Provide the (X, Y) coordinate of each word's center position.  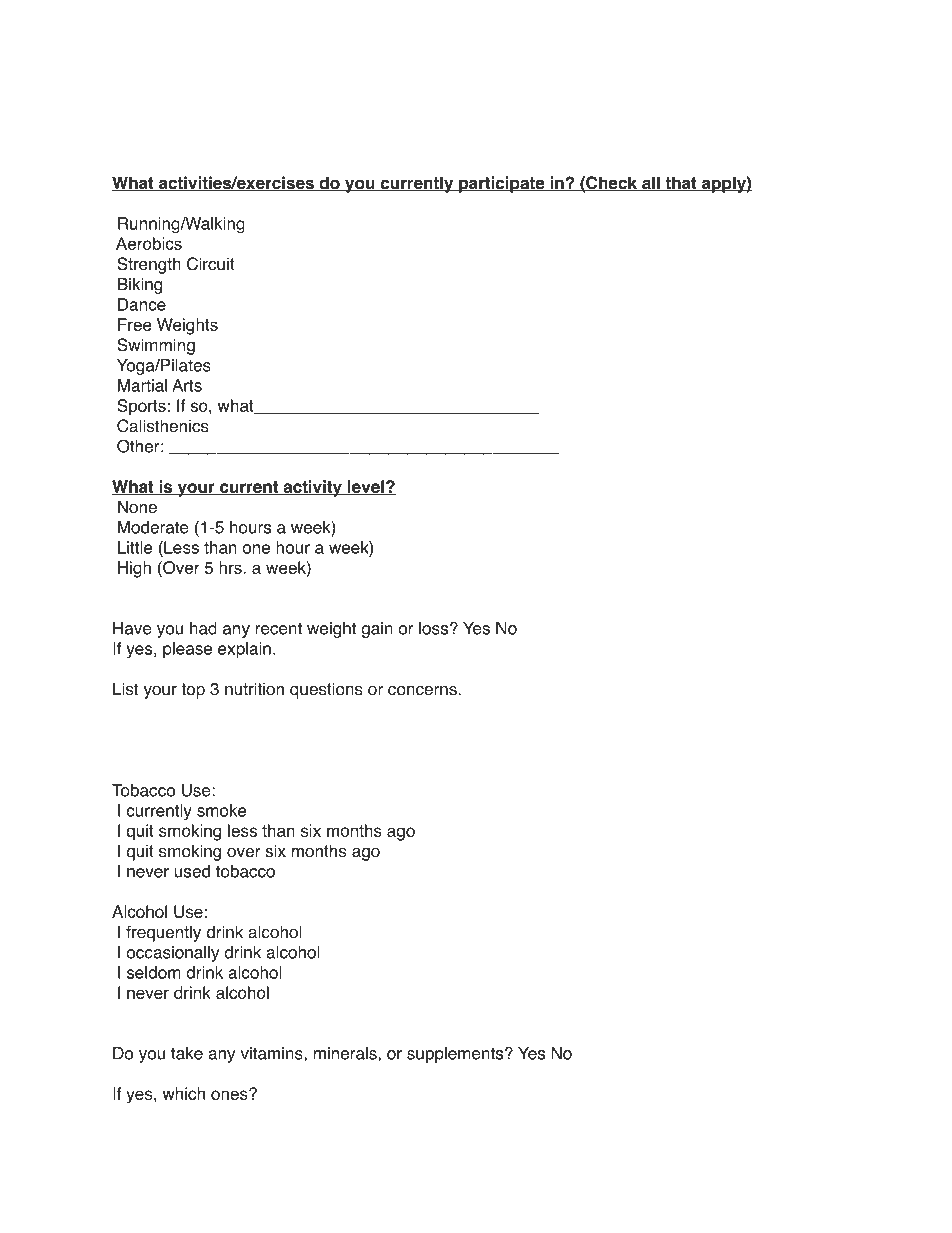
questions (326, 690)
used (192, 871)
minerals (346, 1054)
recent (279, 628)
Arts (187, 385)
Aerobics (149, 243)
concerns (423, 691)
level (366, 487)
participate (502, 184)
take (187, 1053)
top (193, 691)
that (681, 183)
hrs (231, 567)
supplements (456, 1055)
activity (312, 488)
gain (377, 630)
